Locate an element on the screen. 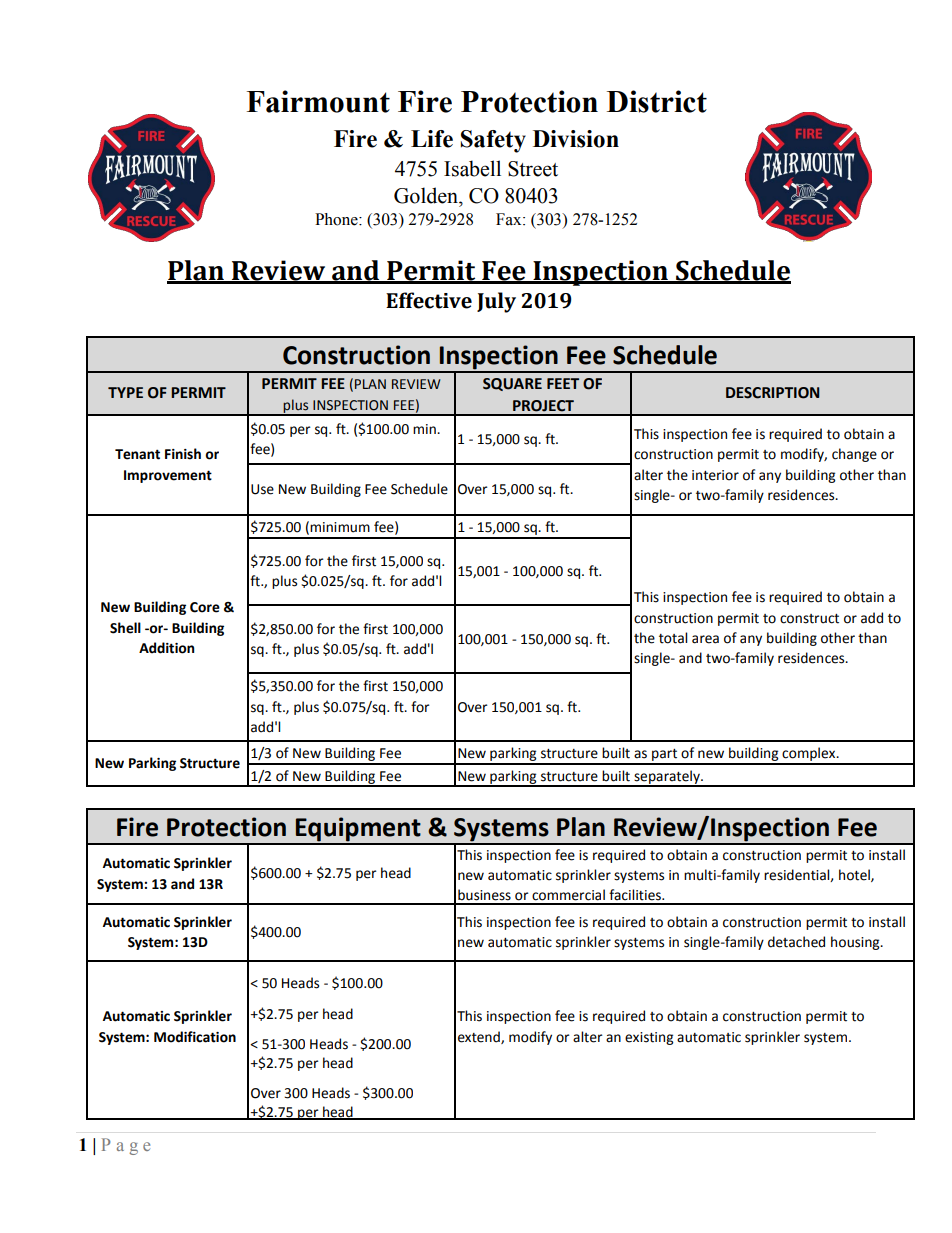 The height and width of the screenshot is (1233, 952). Phone is located at coordinates (337, 219).
